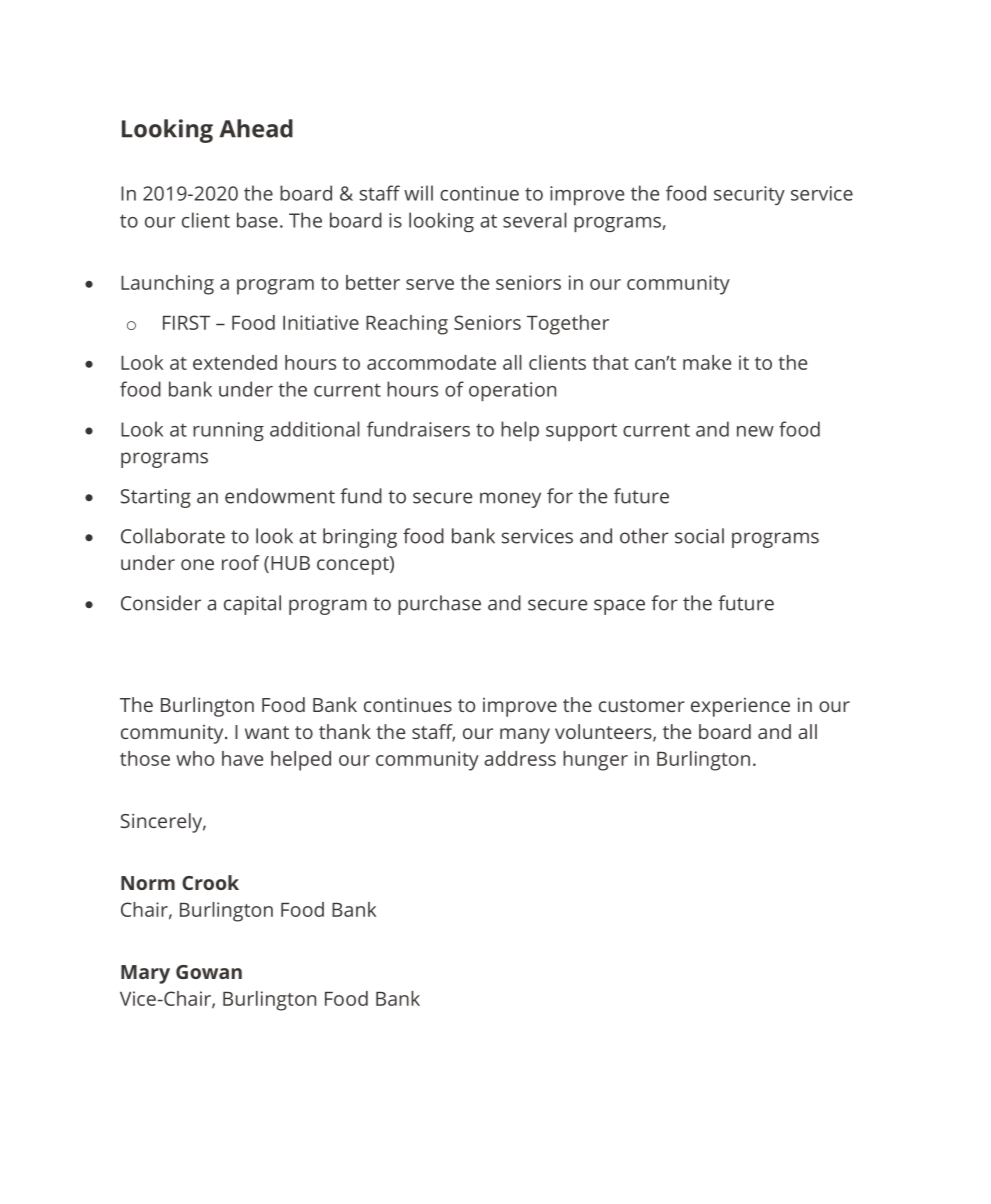 The image size is (991, 1204). What do you see at coordinates (241, 562) in the screenshot?
I see `roof` at bounding box center [241, 562].
